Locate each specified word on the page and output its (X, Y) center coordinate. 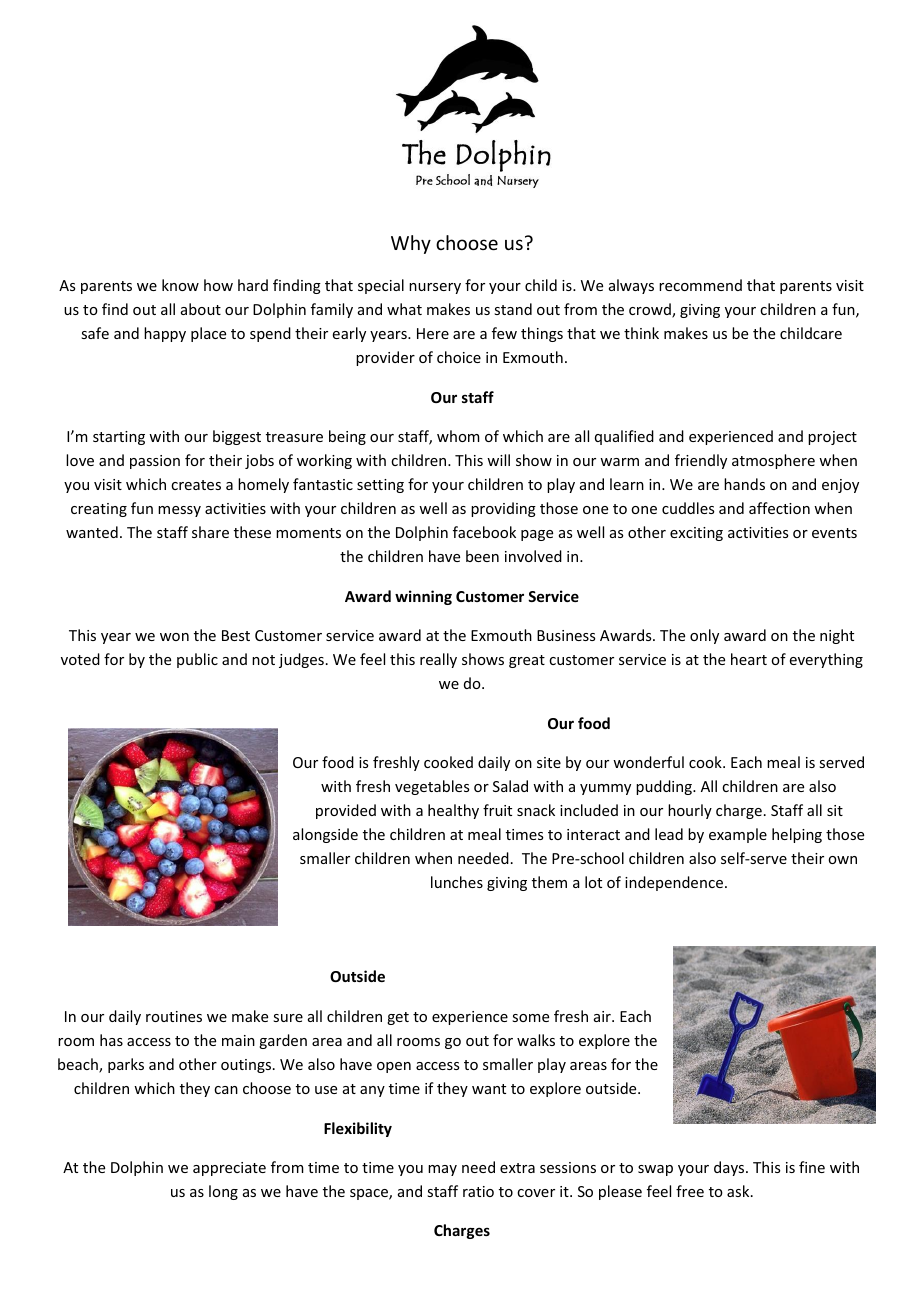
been (482, 556)
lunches (457, 882)
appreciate (229, 1169)
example (738, 835)
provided (346, 811)
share (210, 532)
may (442, 1170)
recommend (700, 285)
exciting (696, 534)
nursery (435, 288)
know (180, 285)
